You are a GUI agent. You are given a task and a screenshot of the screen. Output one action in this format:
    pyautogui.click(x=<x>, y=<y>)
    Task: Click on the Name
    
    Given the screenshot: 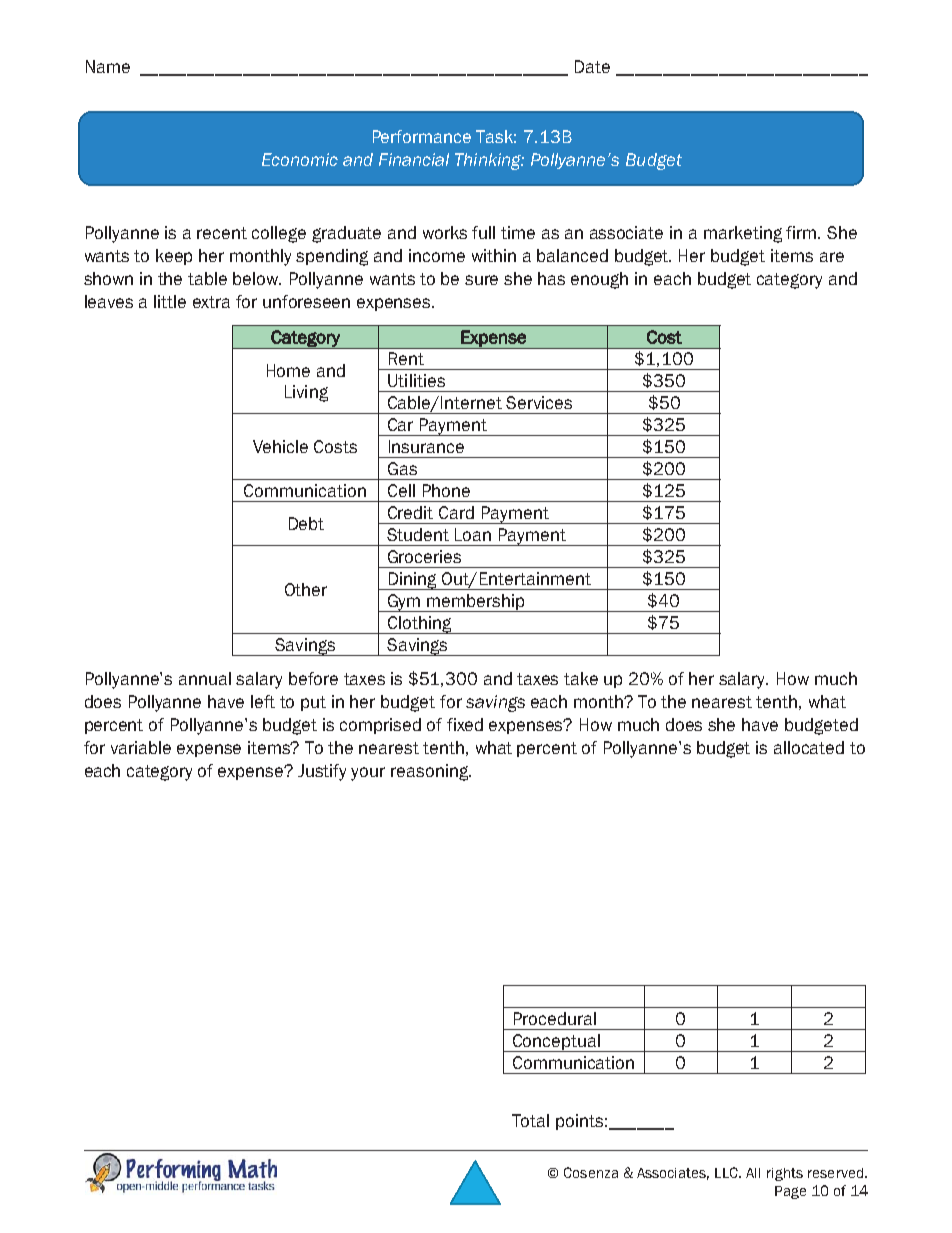 What is the action you would take?
    pyautogui.click(x=108, y=66)
